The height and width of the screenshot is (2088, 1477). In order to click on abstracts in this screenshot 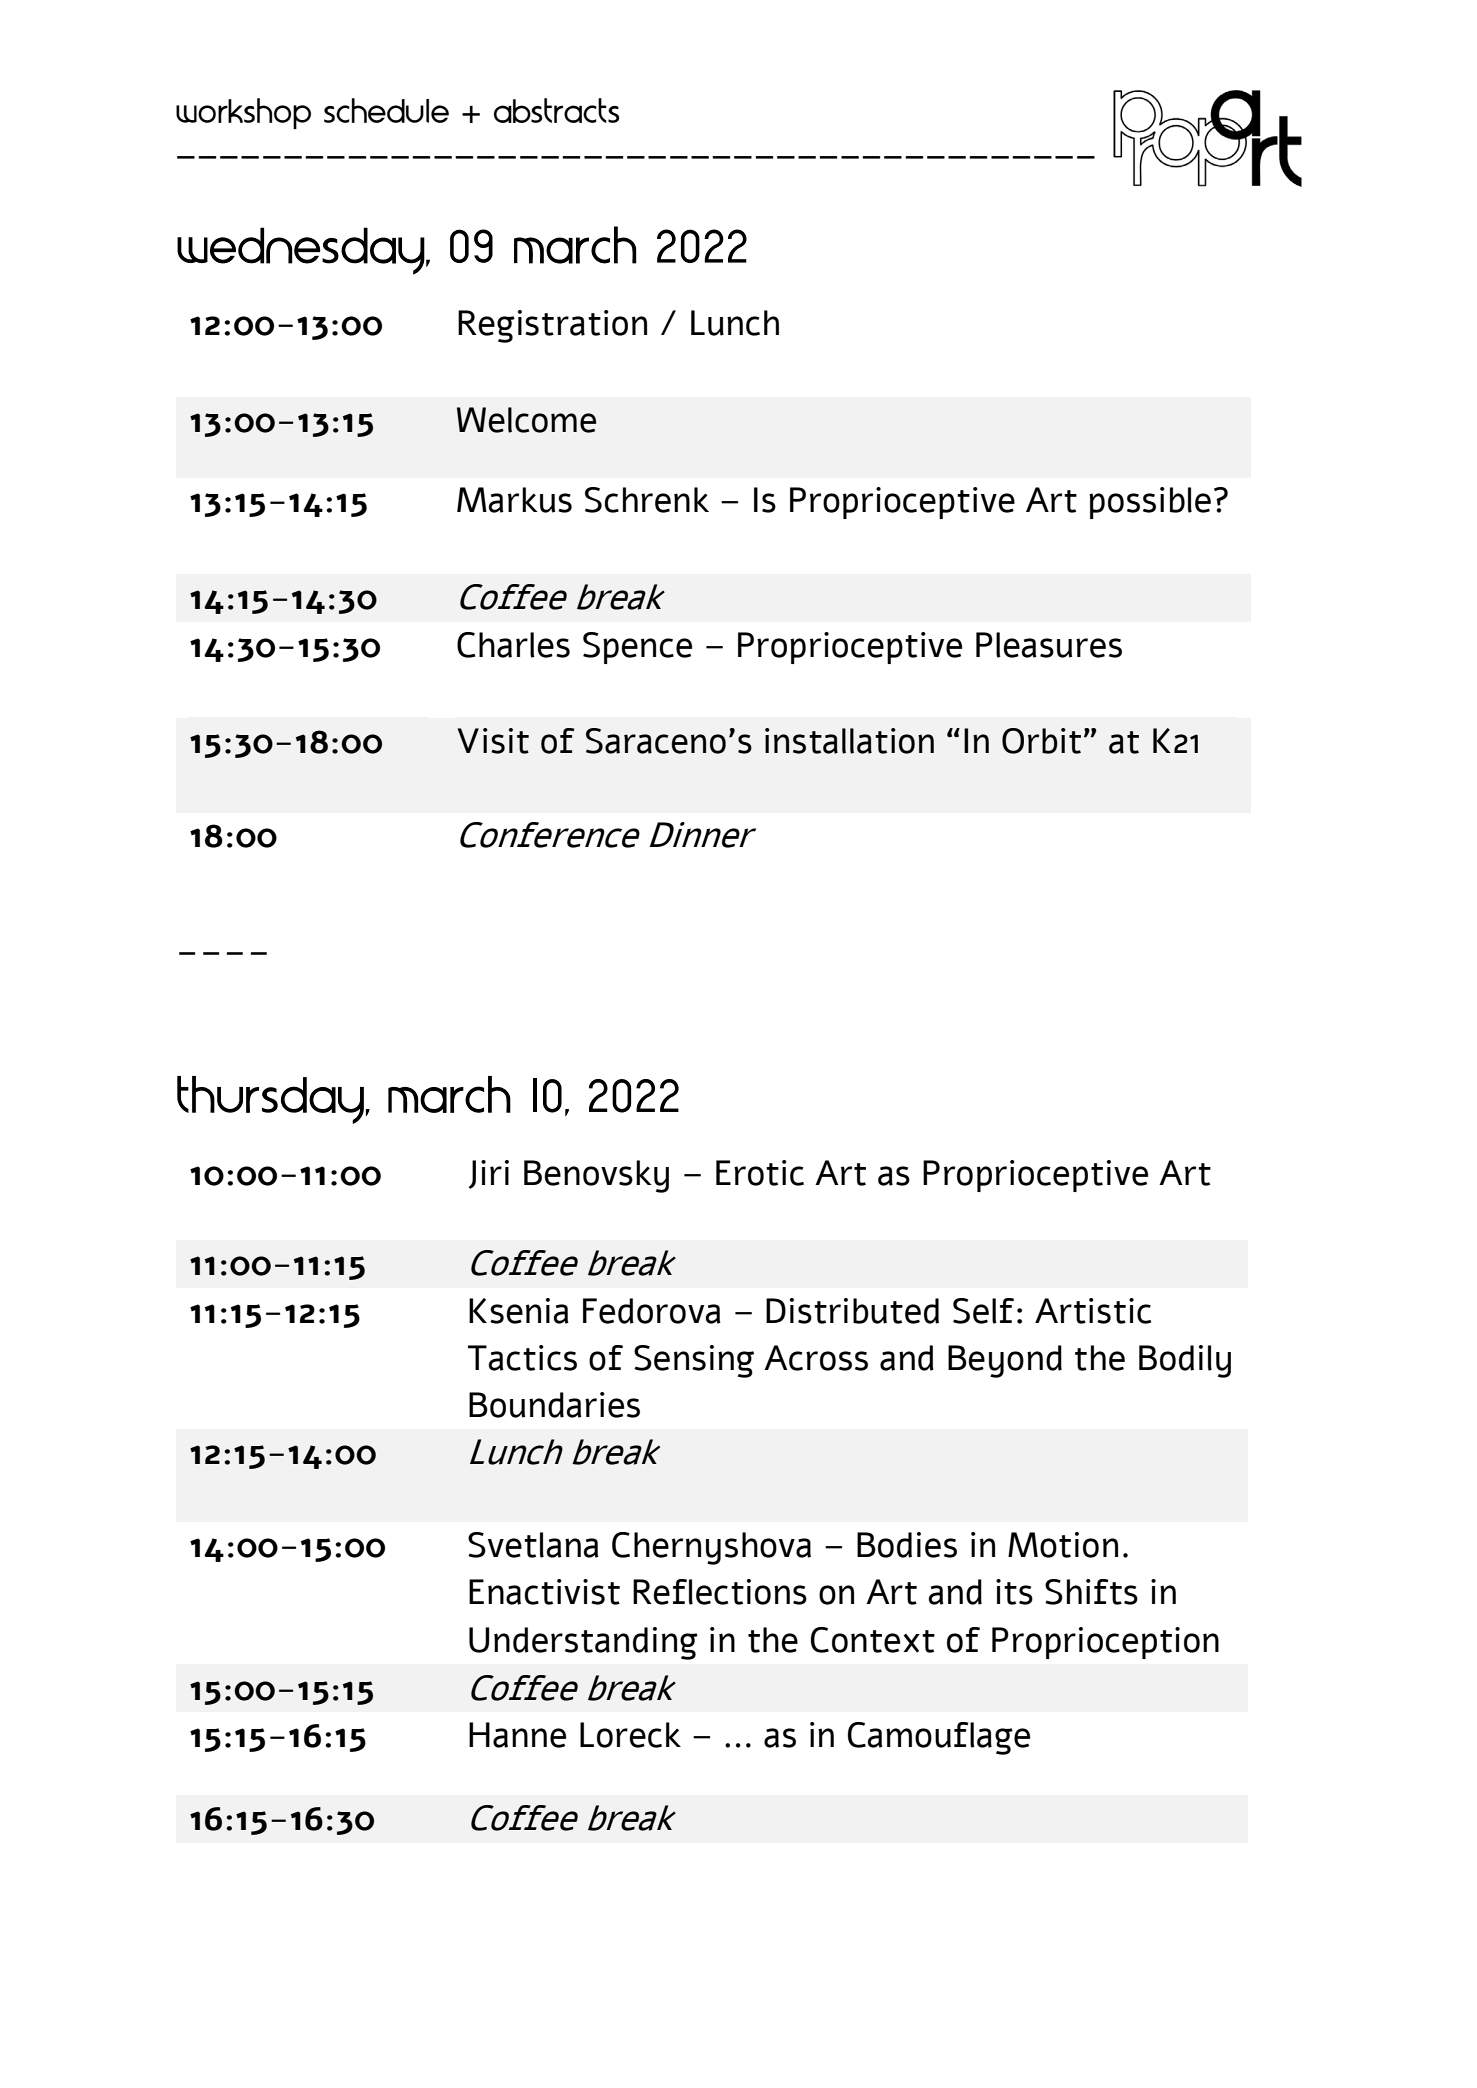, I will do `click(556, 110)`.
